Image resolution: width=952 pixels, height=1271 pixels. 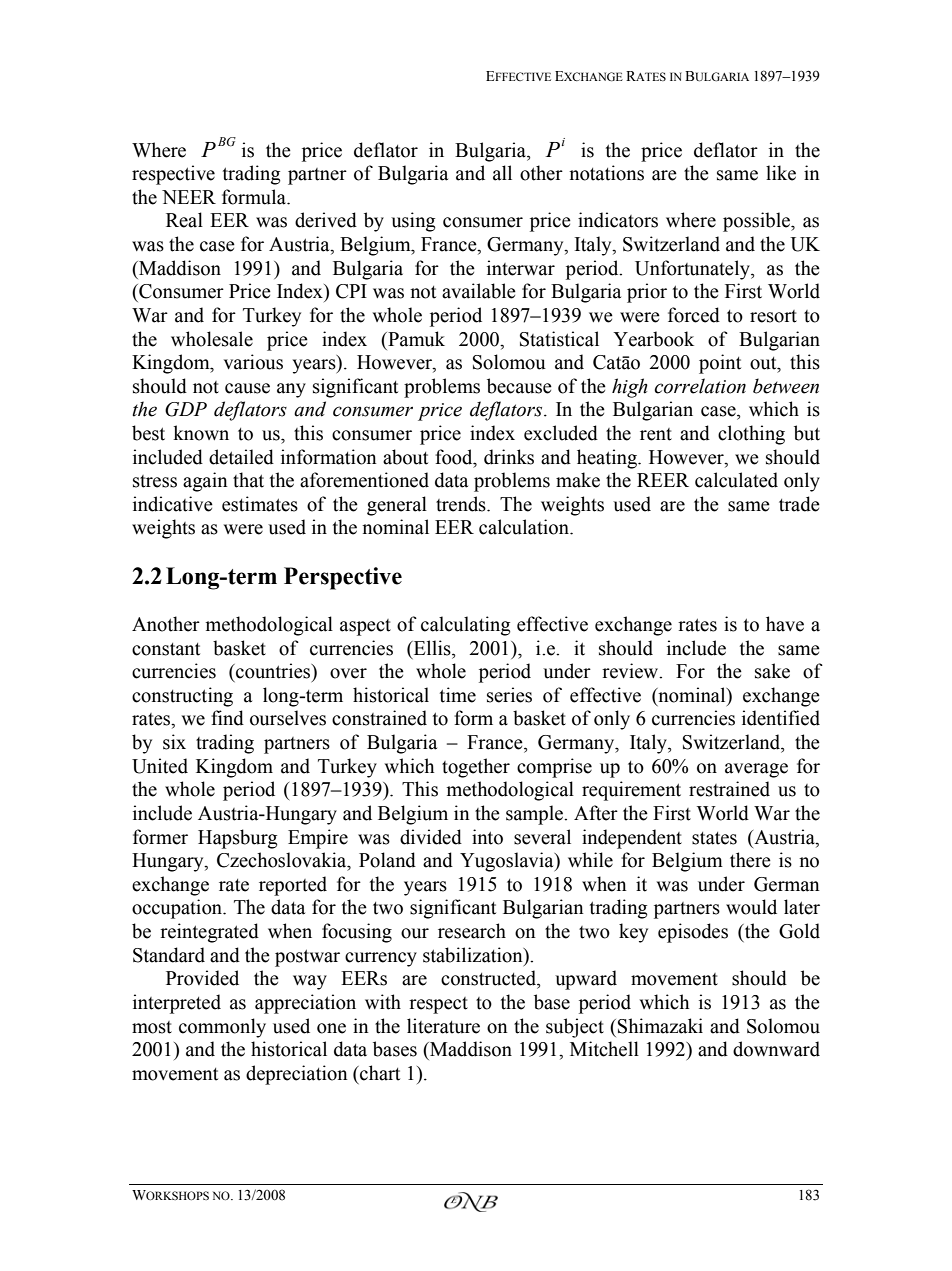 What do you see at coordinates (443, 1026) in the page?
I see `literature` at bounding box center [443, 1026].
